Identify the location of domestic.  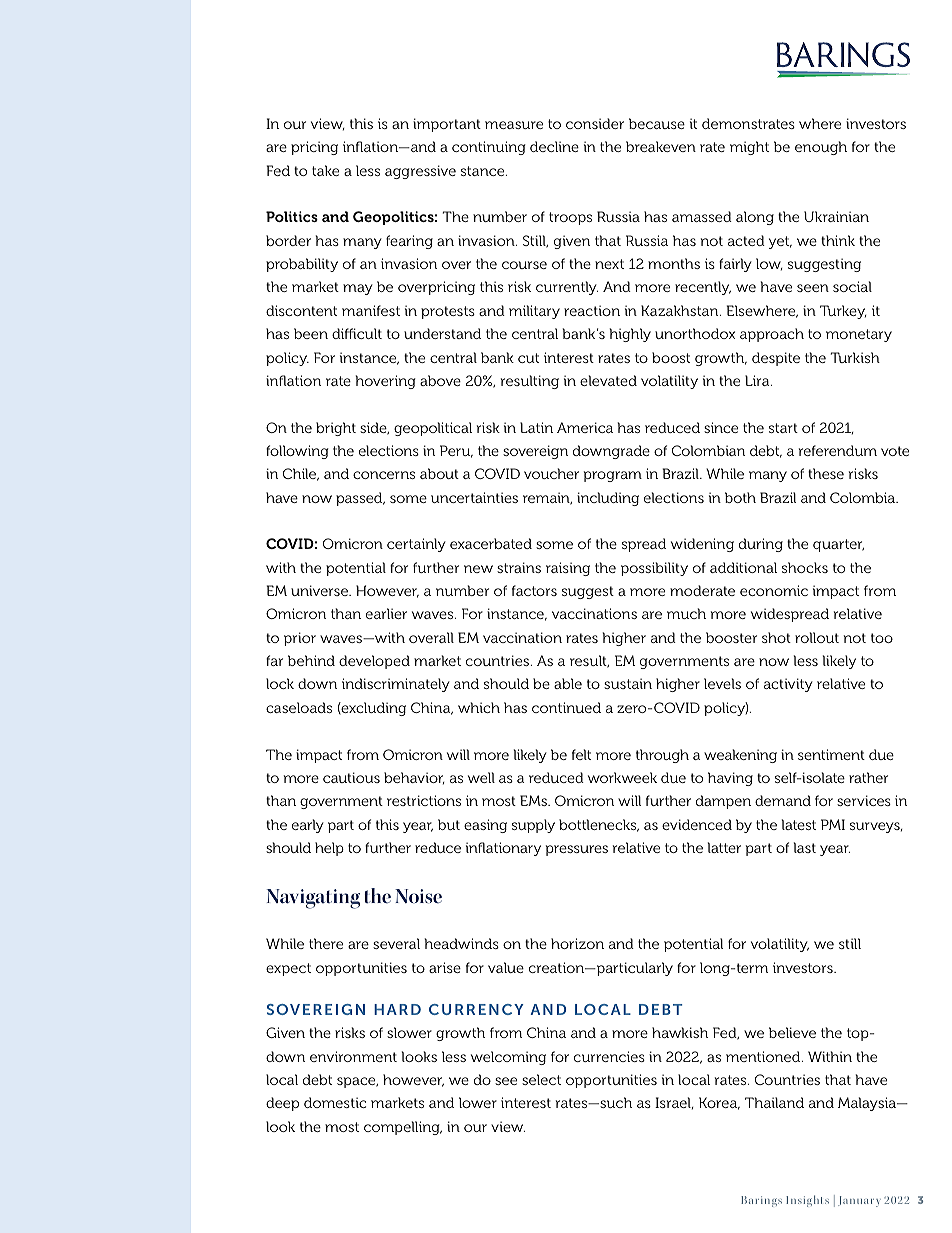
(335, 1102).
